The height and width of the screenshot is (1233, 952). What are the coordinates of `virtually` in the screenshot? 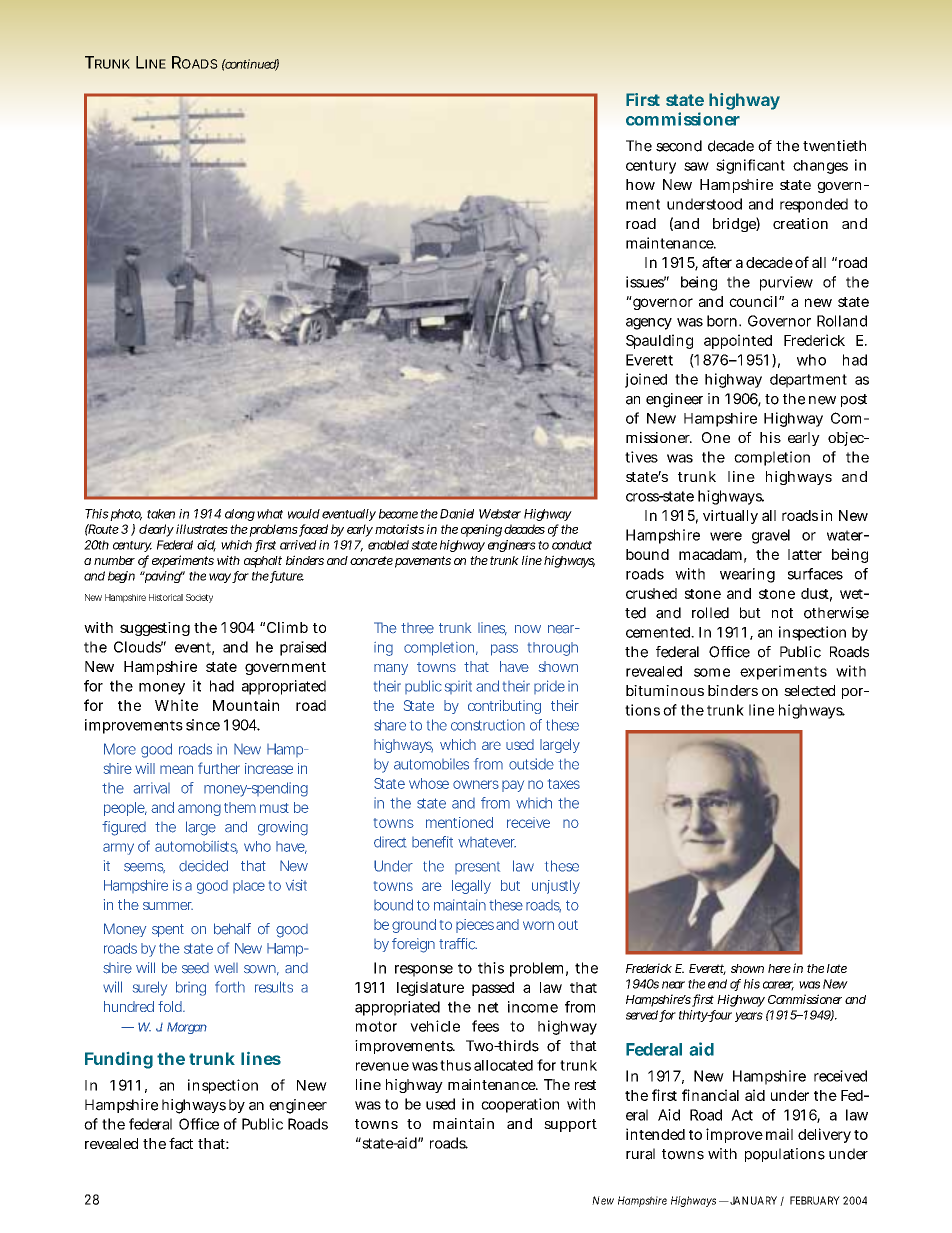 It's located at (730, 517).
